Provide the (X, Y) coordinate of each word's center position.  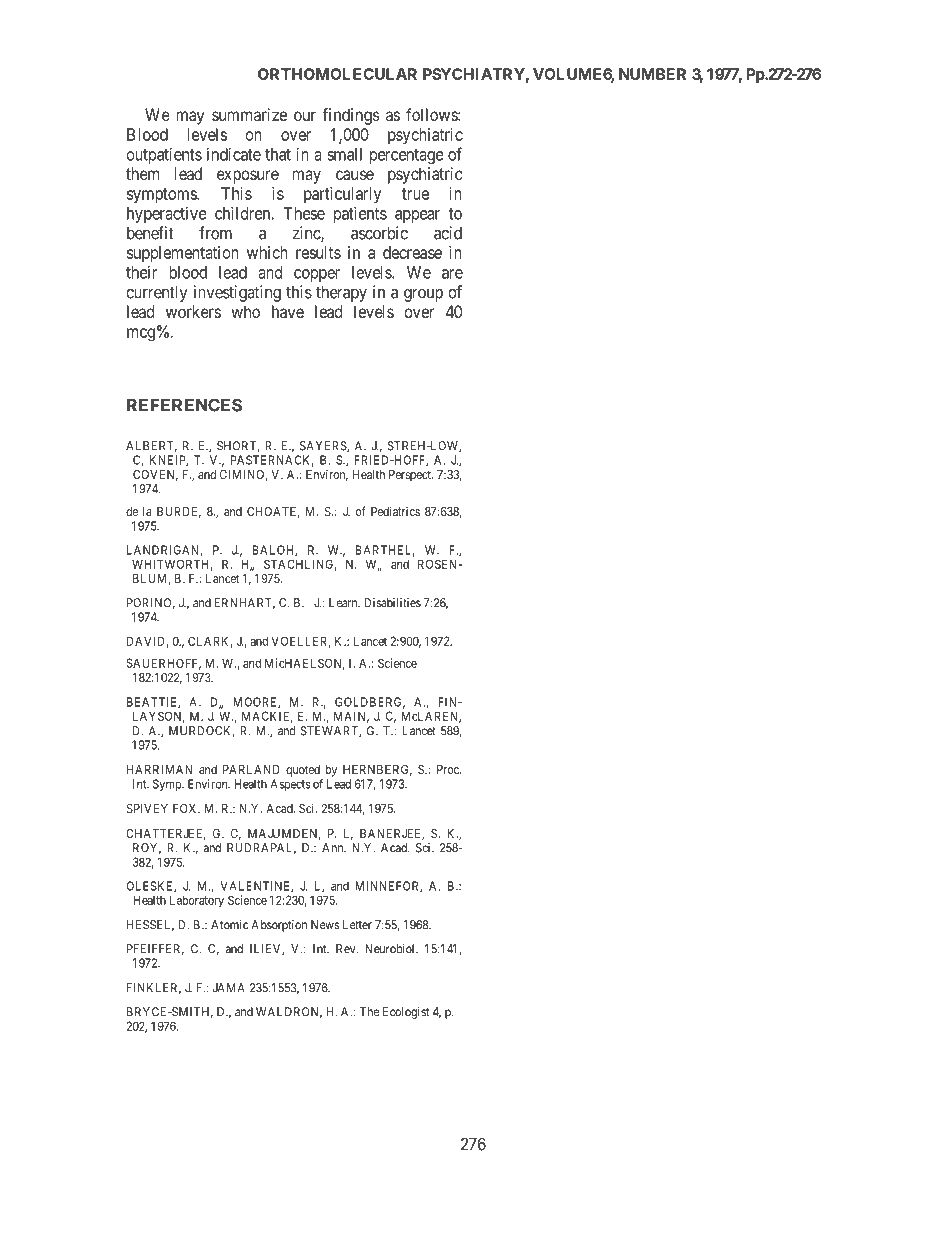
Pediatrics (395, 511)
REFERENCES (184, 405)
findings (351, 116)
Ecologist (406, 1013)
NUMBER (652, 74)
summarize (249, 114)
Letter (357, 925)
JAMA (229, 988)
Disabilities (392, 603)
